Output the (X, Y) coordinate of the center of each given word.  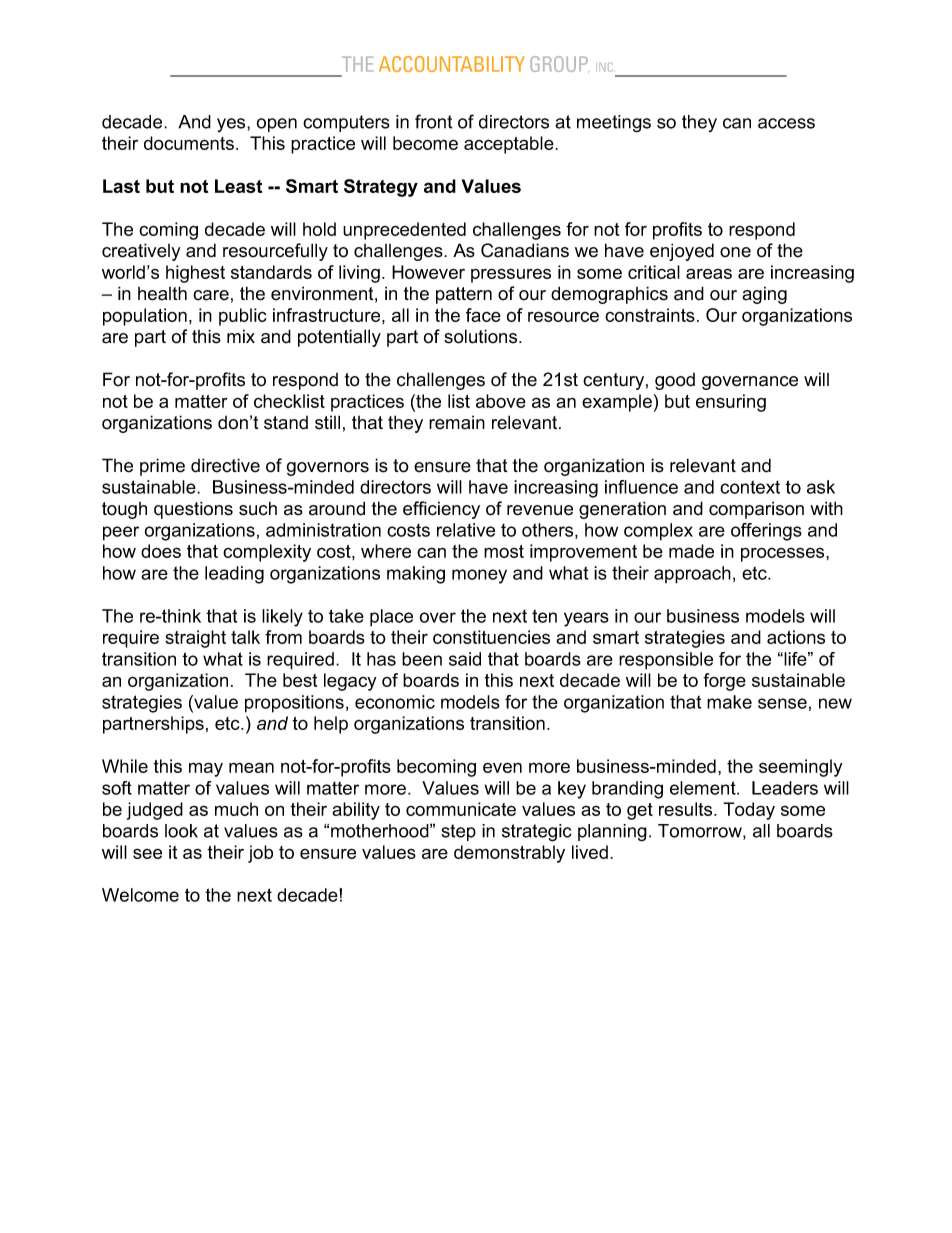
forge (724, 682)
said (465, 659)
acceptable (510, 145)
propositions (294, 704)
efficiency (441, 510)
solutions (482, 336)
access (786, 123)
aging (764, 295)
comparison (756, 510)
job (260, 854)
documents (189, 143)
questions (193, 510)
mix (241, 336)
